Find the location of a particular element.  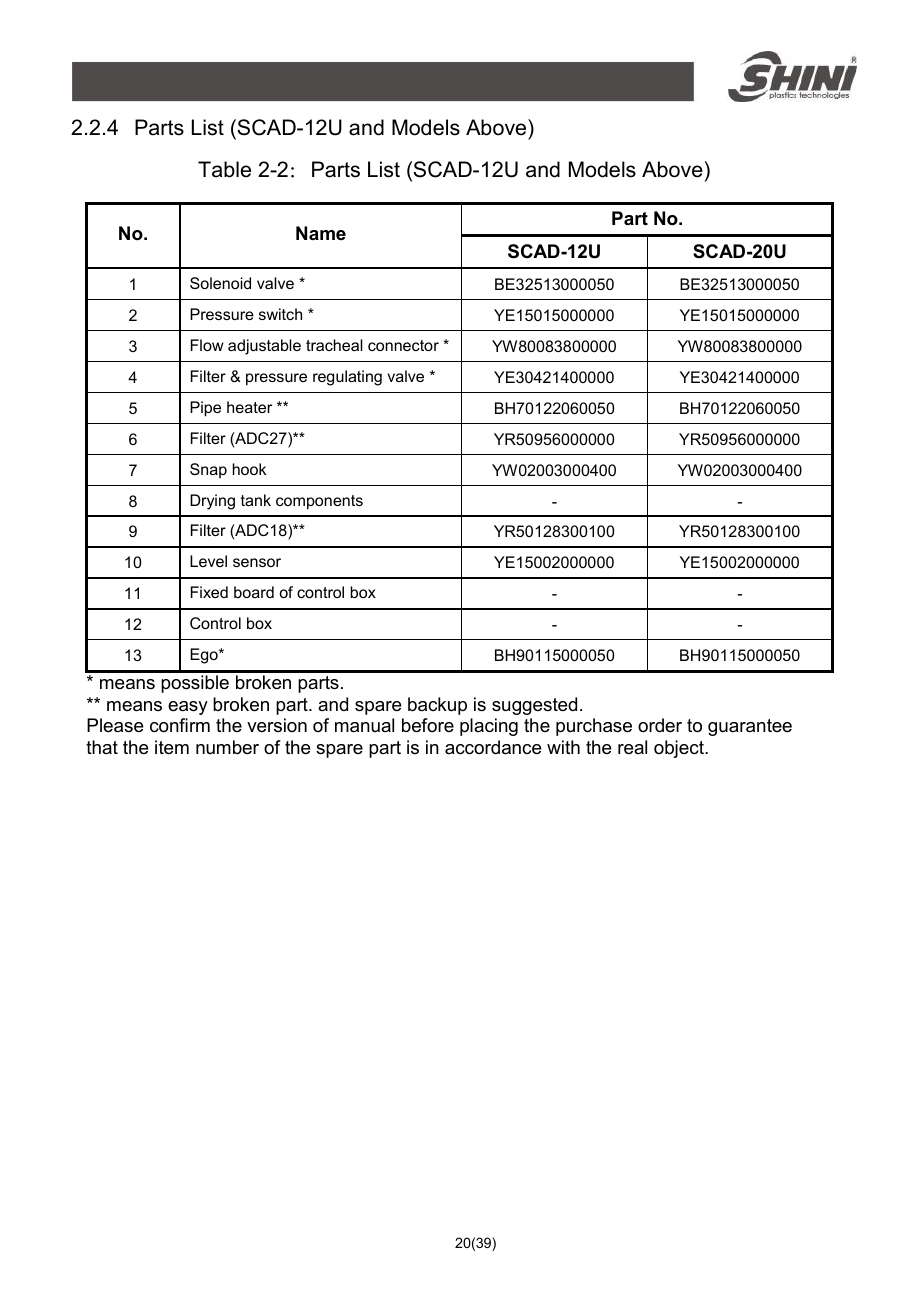

Level is located at coordinates (208, 561).
